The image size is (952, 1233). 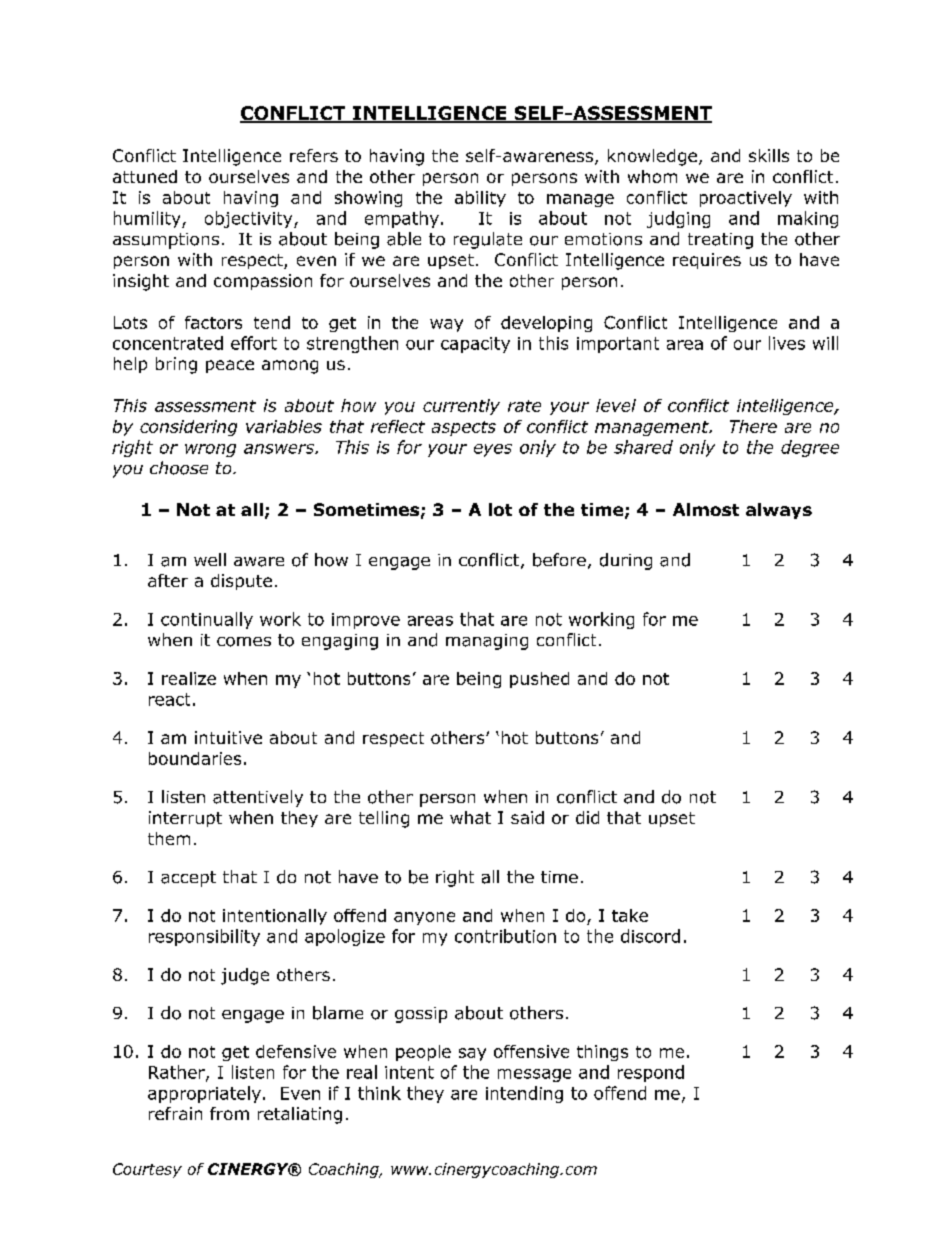 What do you see at coordinates (651, 1073) in the screenshot?
I see `respond` at bounding box center [651, 1073].
